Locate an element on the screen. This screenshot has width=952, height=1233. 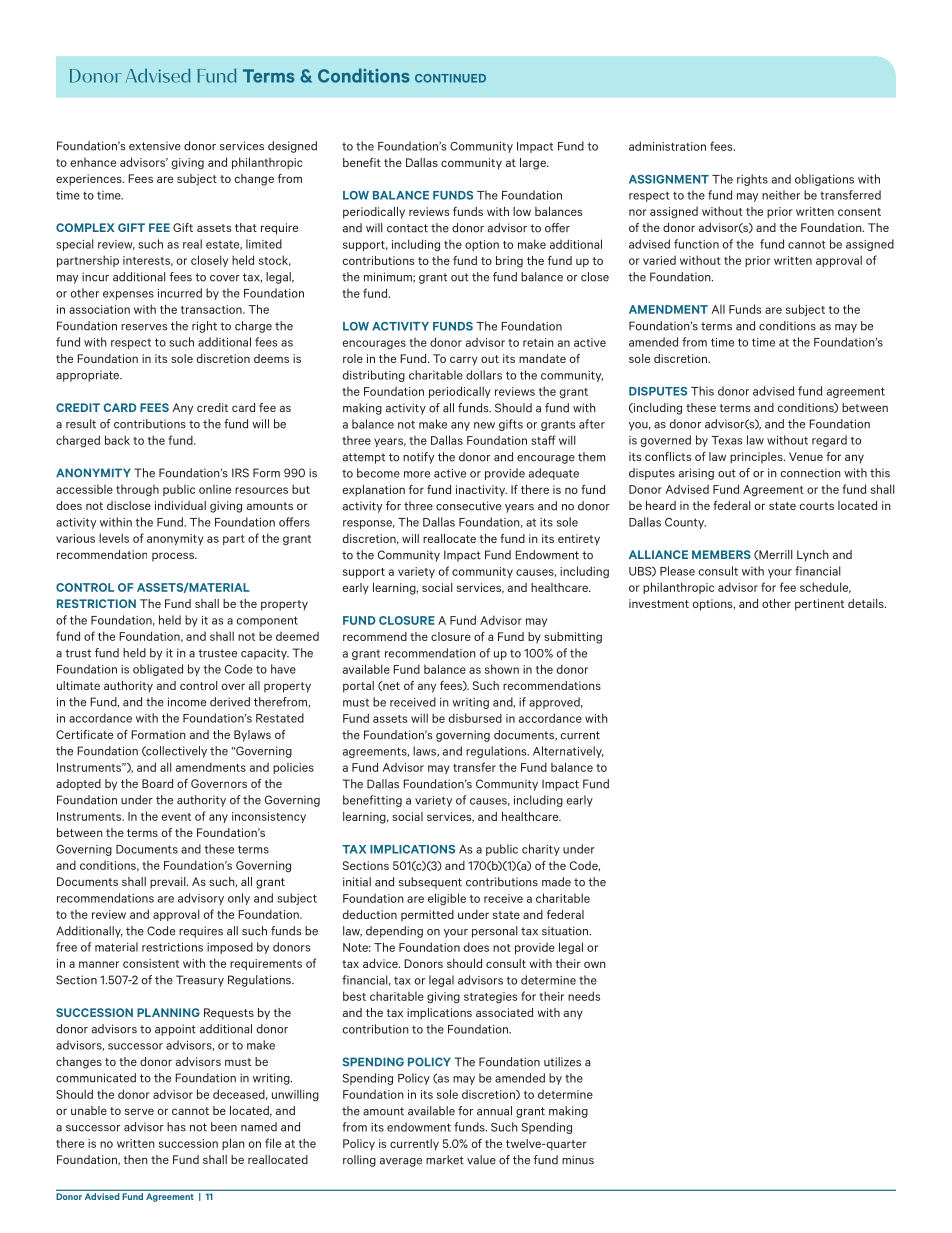
shown is located at coordinates (502, 669).
